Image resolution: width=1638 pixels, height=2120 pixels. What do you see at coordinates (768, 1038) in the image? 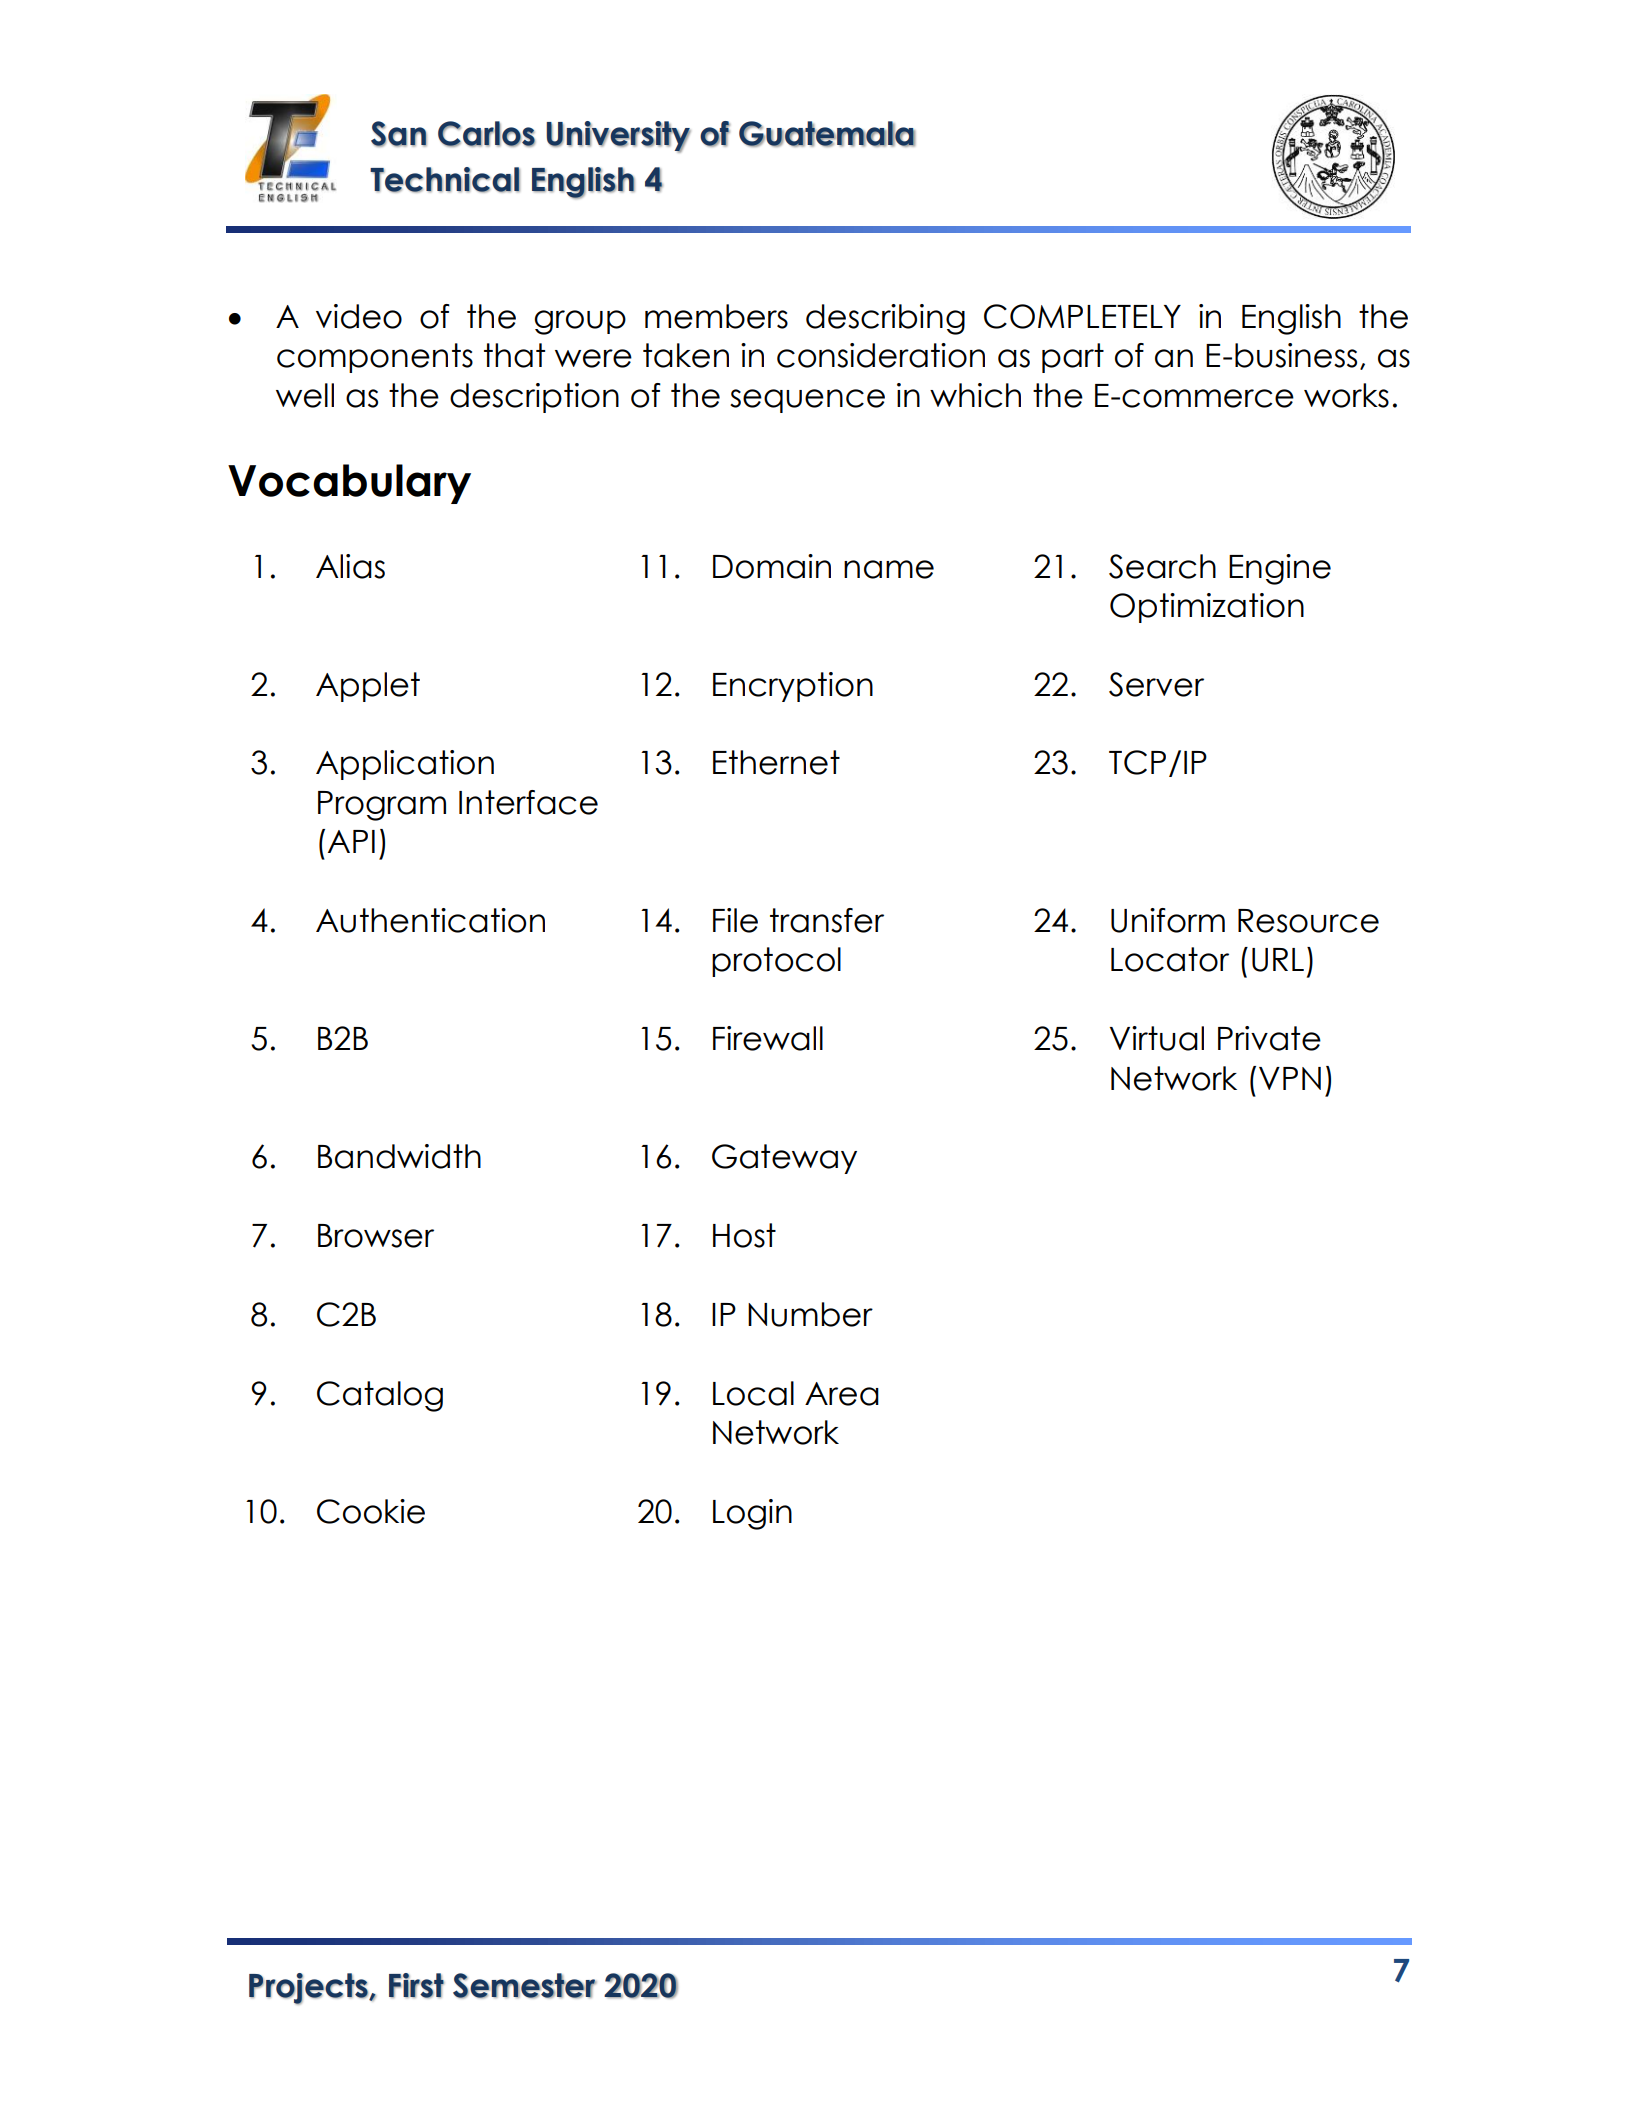
I see `Firewall` at bounding box center [768, 1038].
